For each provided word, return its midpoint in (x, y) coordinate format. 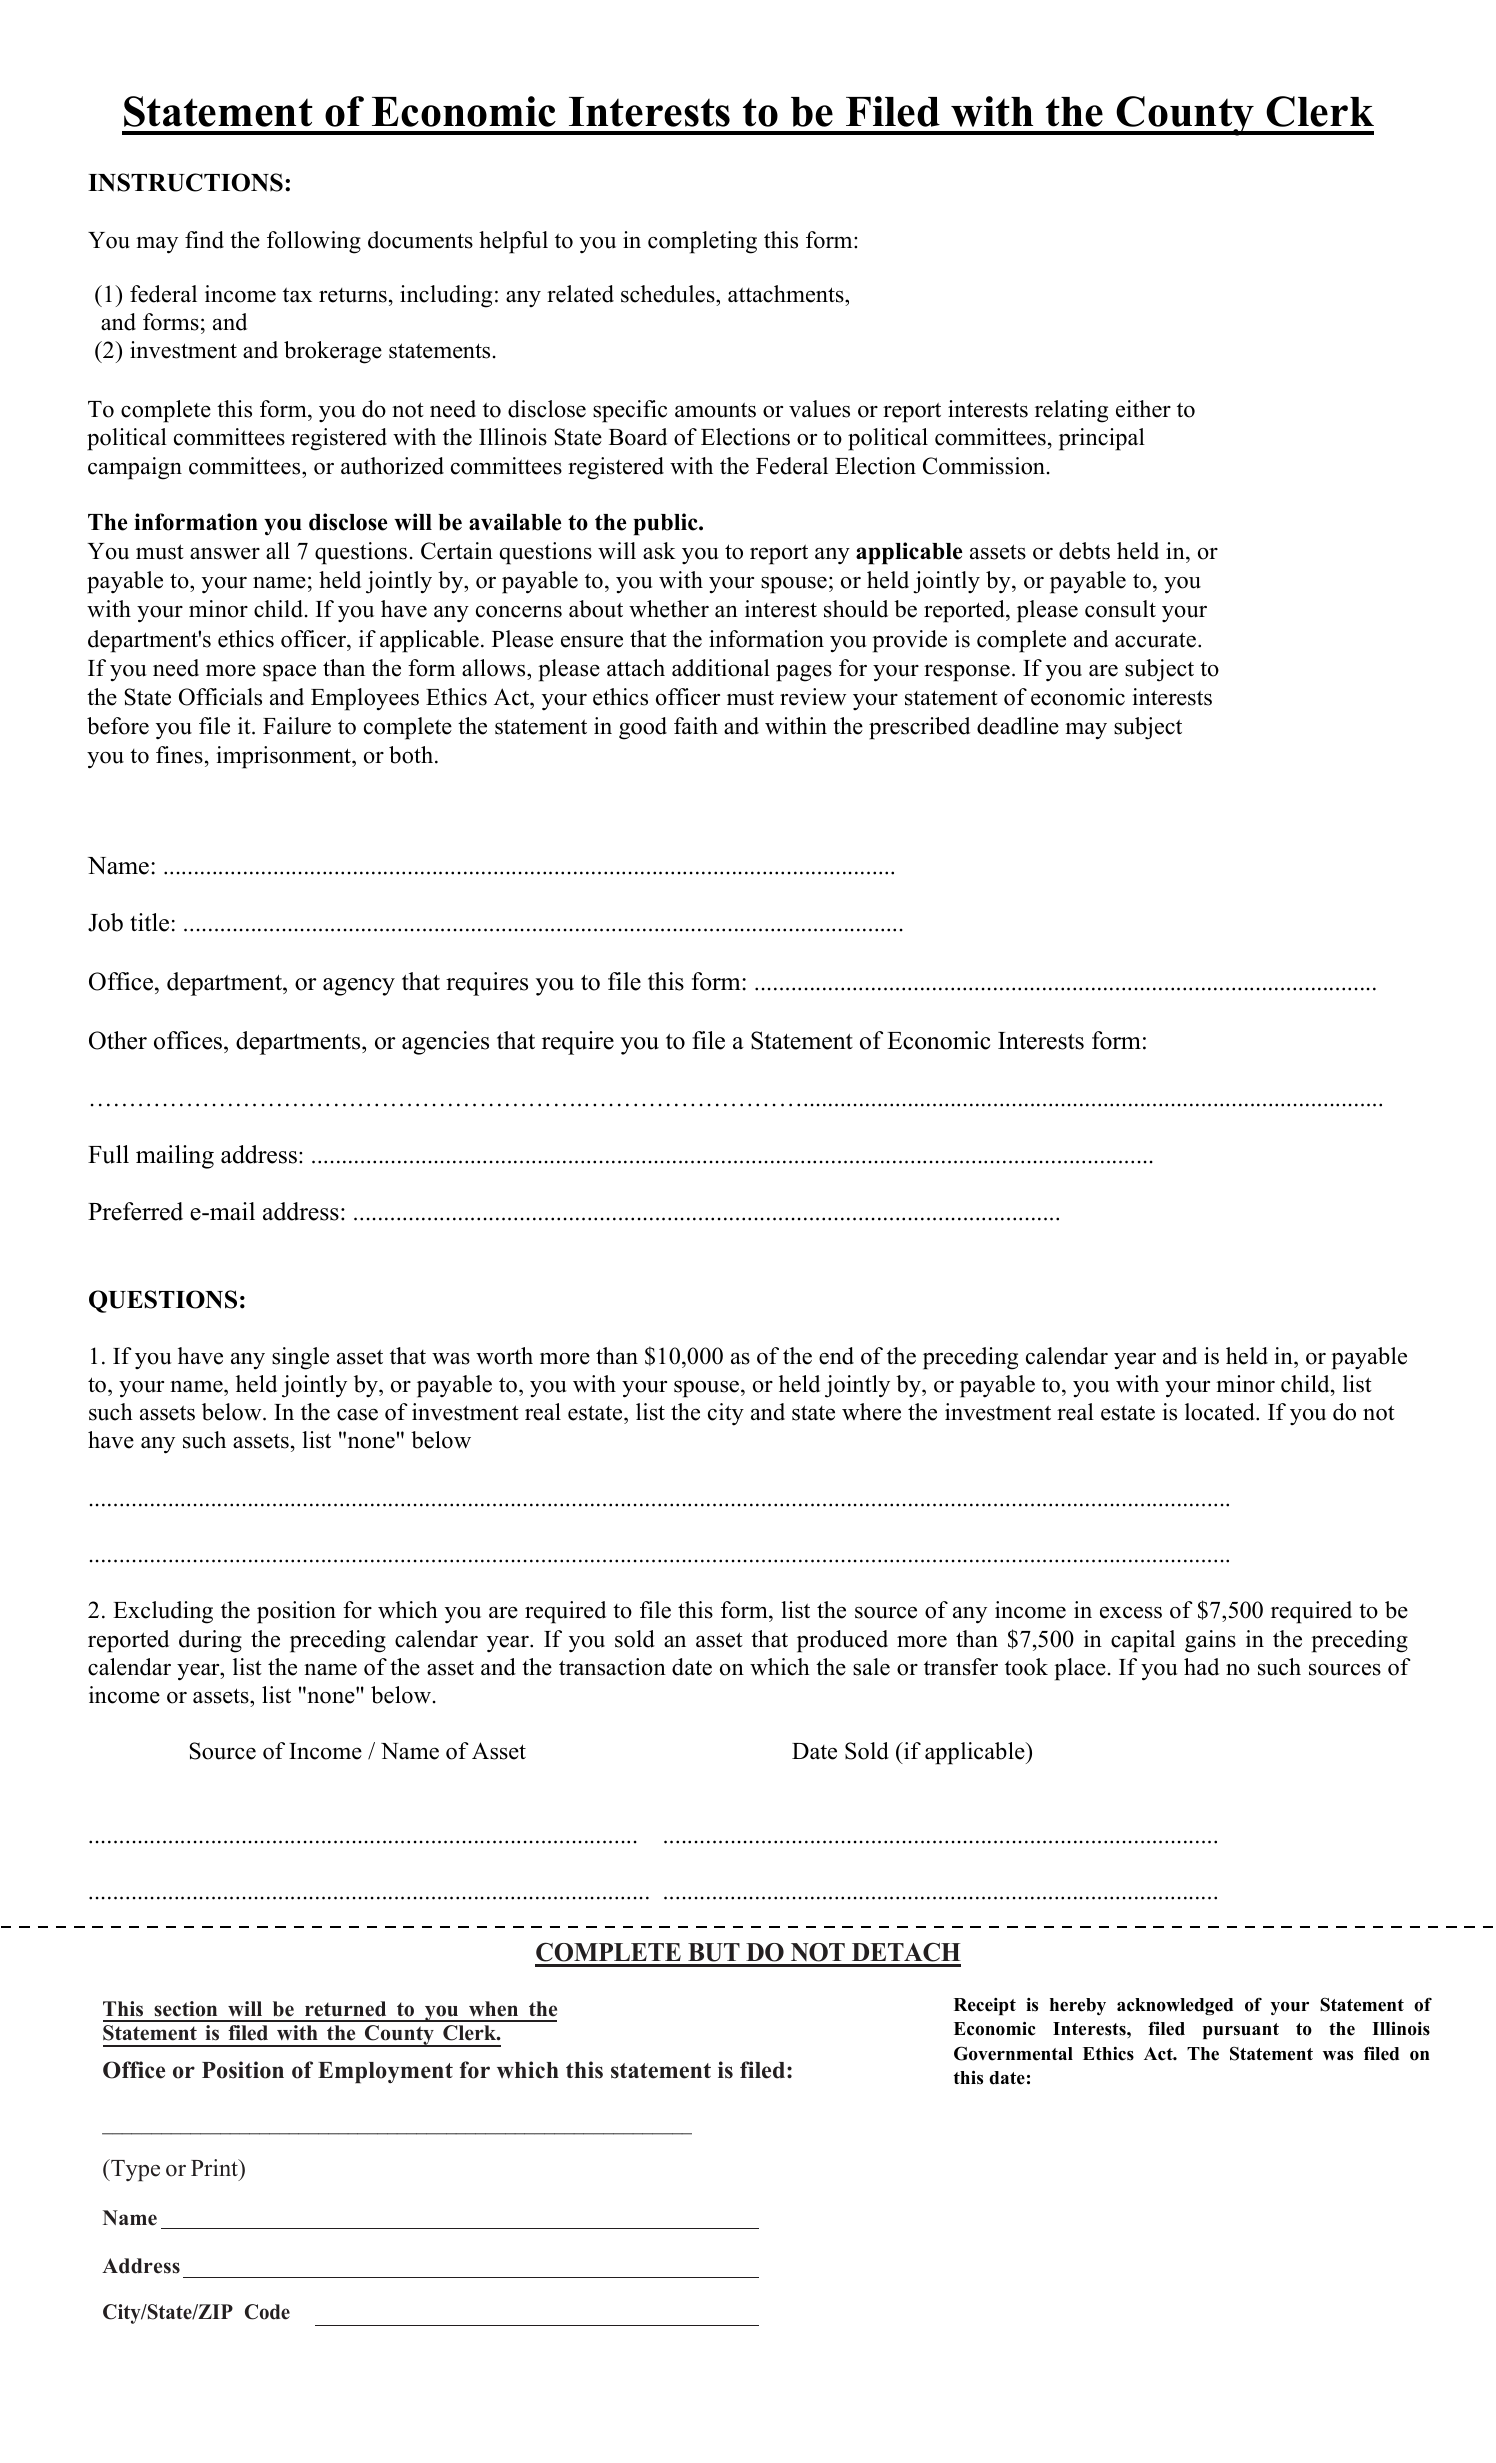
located (1221, 1412)
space (289, 673)
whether (669, 609)
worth (504, 1356)
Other (118, 1040)
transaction (612, 1667)
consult (1120, 609)
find (204, 240)
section (185, 2009)
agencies (445, 1043)
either (1143, 409)
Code (267, 2312)
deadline (1018, 726)
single (300, 1358)
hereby (1078, 2006)
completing (702, 242)
